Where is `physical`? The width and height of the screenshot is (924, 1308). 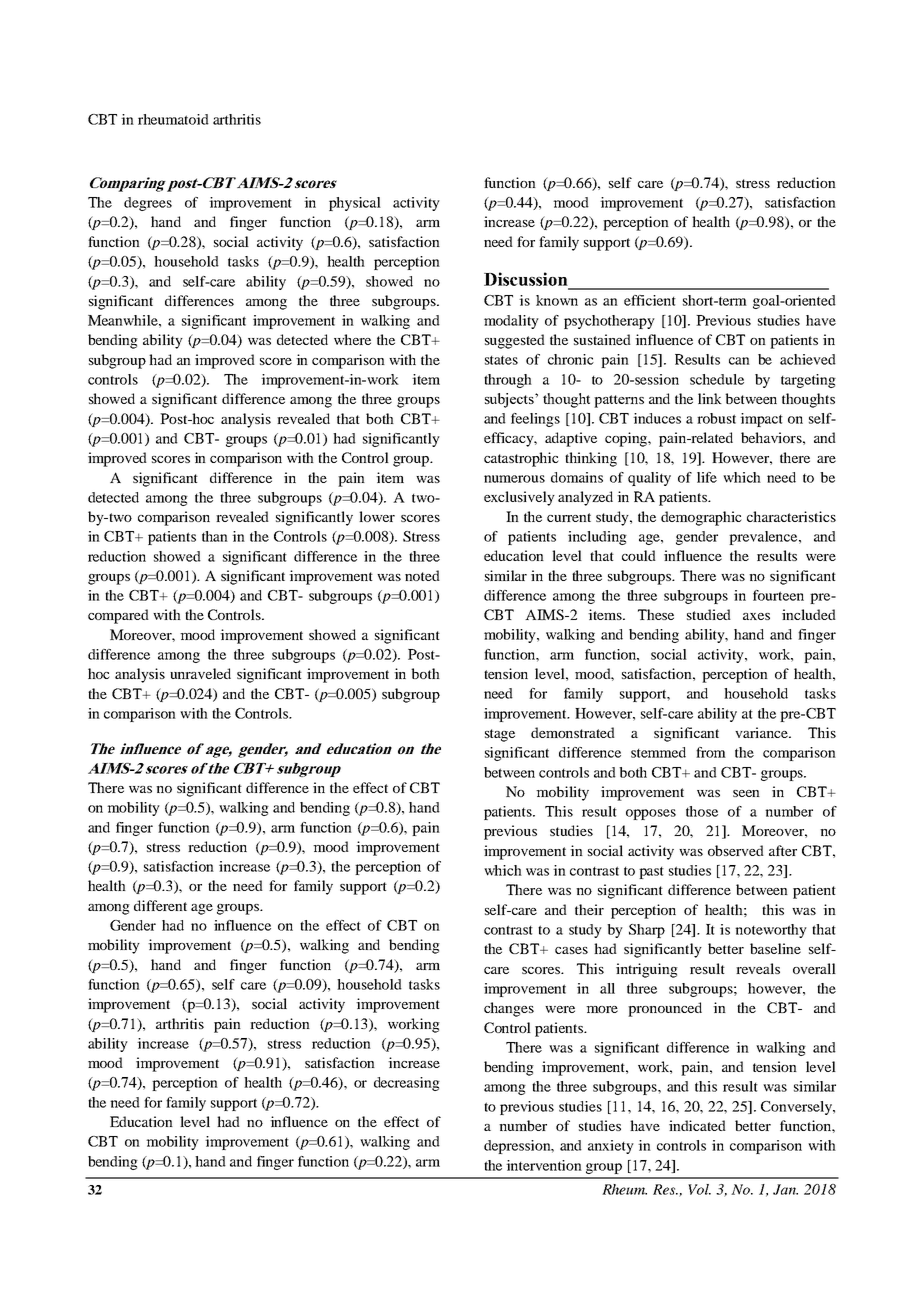 physical is located at coordinates (355, 204).
